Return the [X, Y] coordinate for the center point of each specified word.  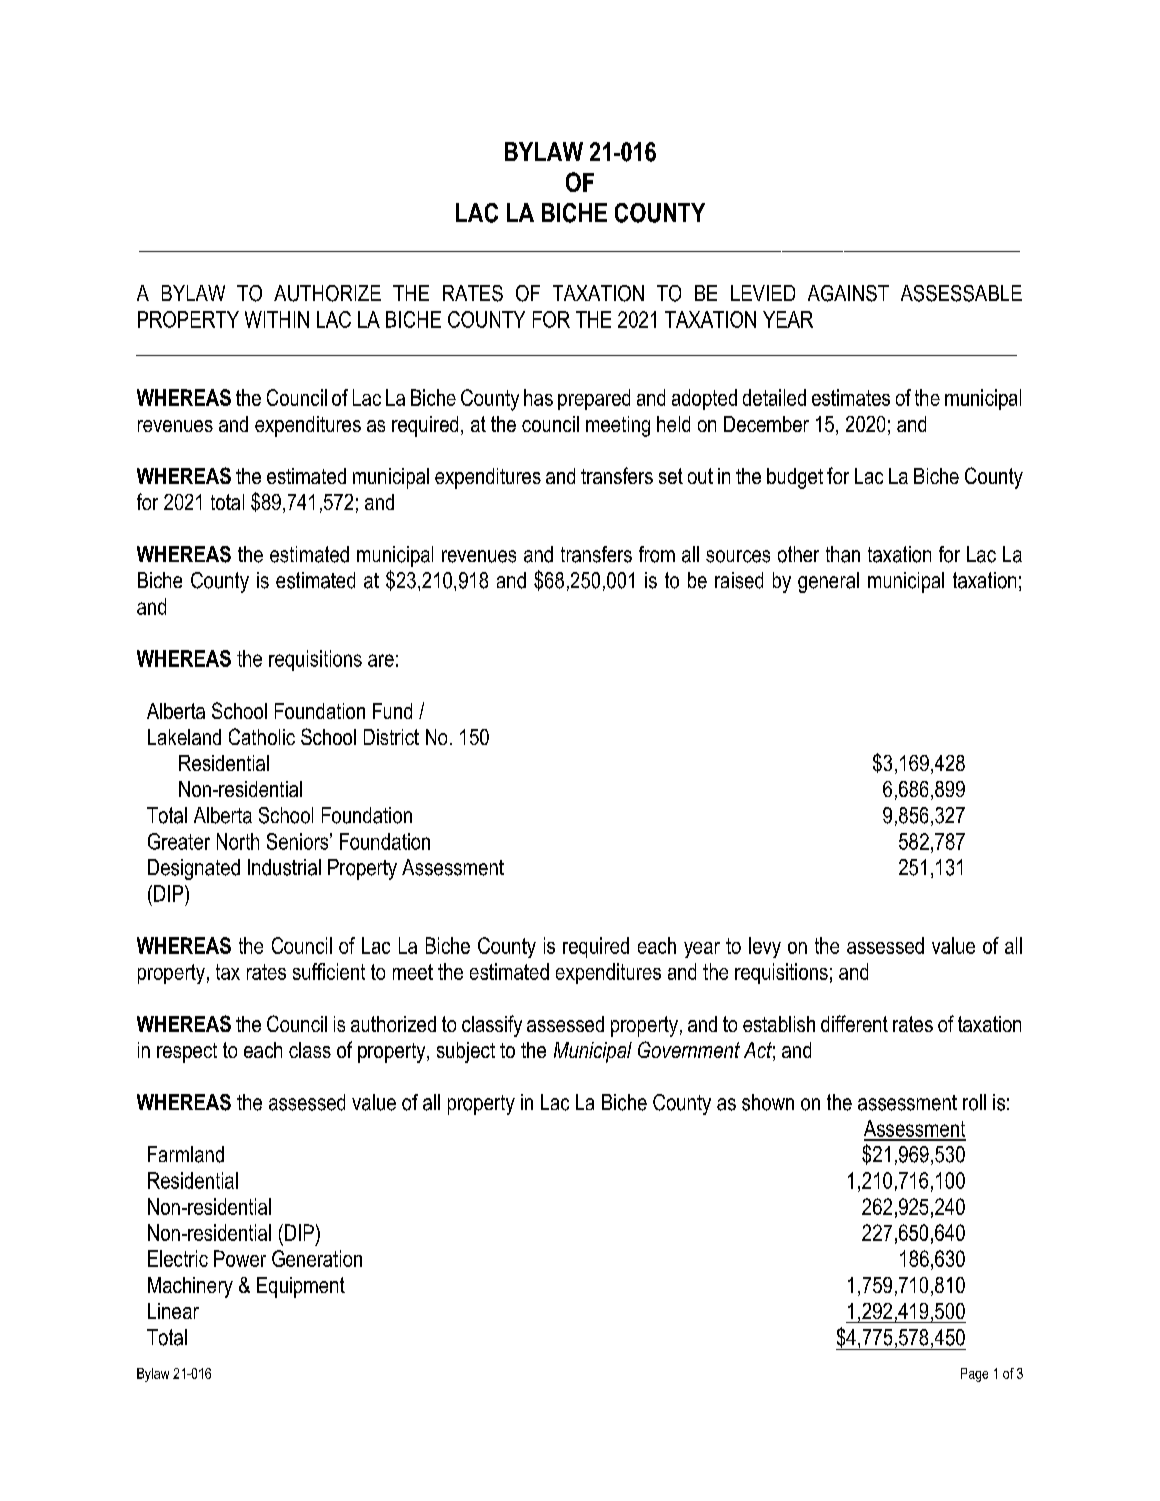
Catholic [262, 736]
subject [466, 1052]
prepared [594, 399]
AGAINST [848, 293]
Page [974, 1375]
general [828, 582]
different [854, 1023]
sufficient [329, 971]
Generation [317, 1258]
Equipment [301, 1287]
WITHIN [277, 319]
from [657, 554]
